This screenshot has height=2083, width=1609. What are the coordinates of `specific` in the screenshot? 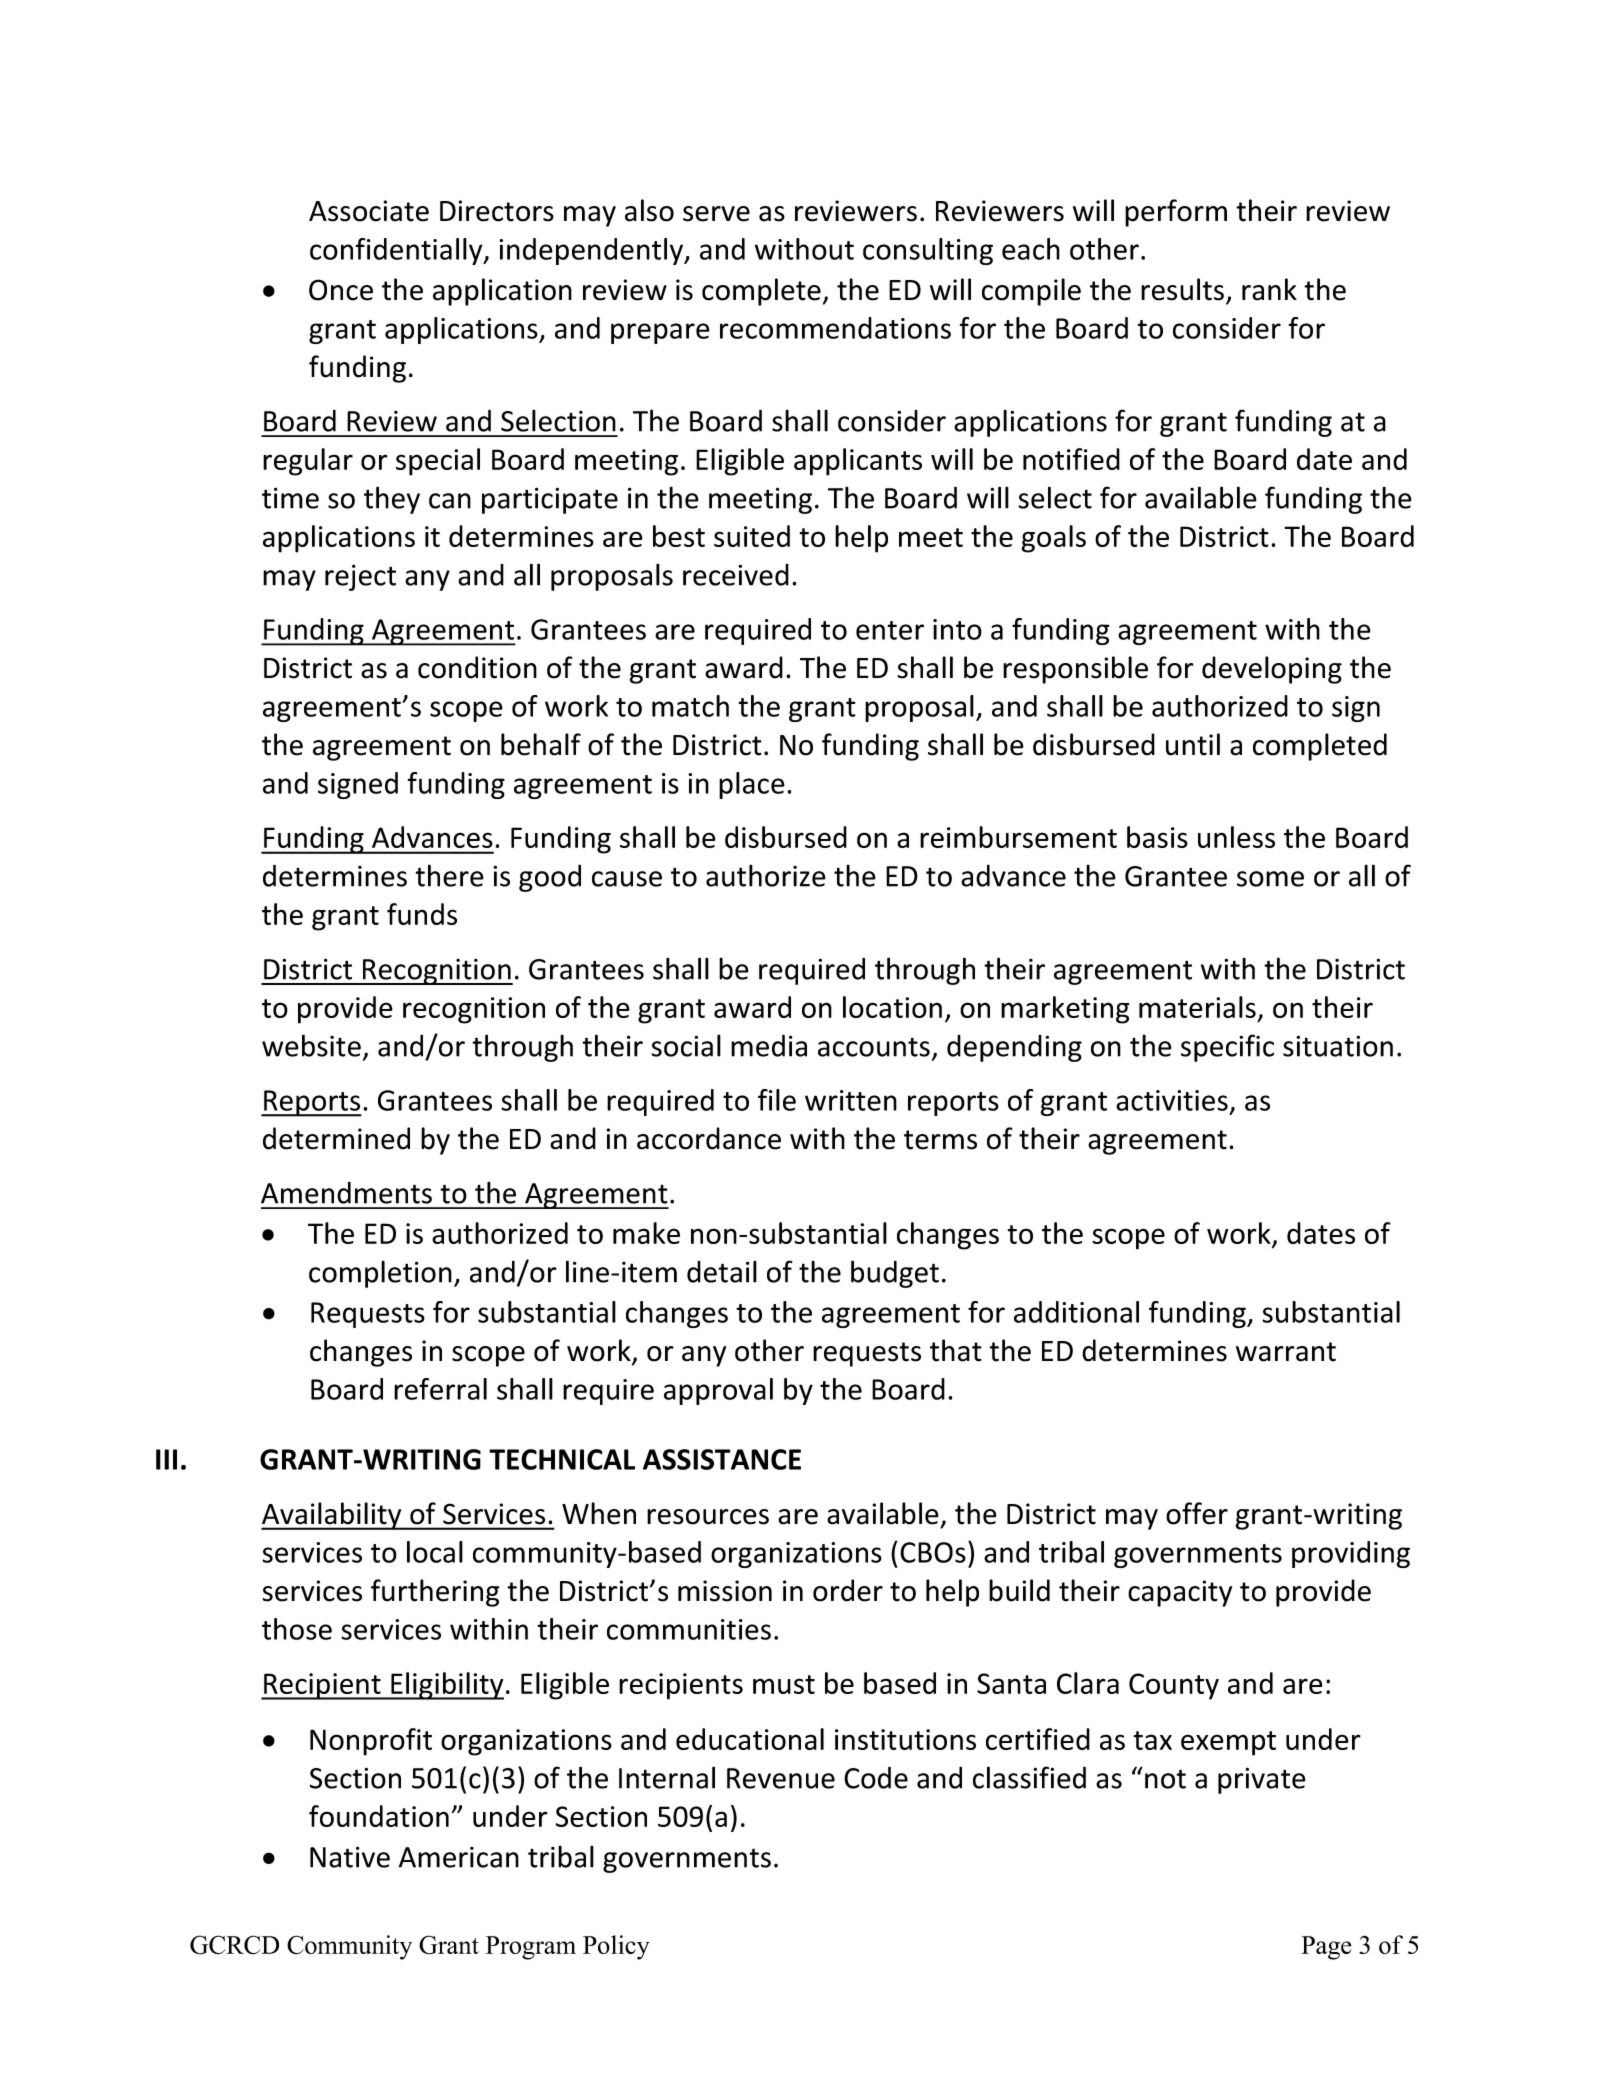 It's located at (1227, 1048).
